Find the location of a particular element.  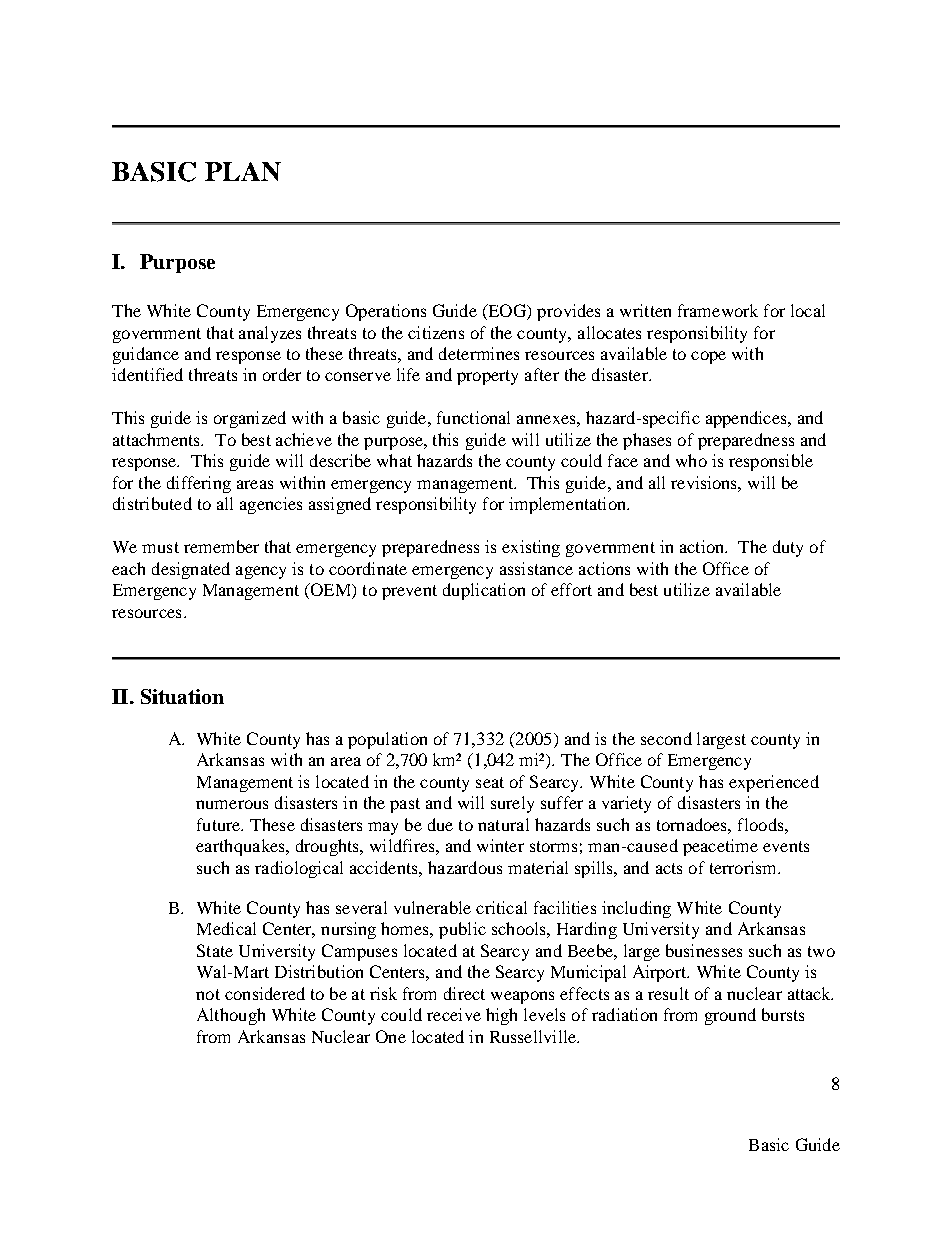

PLAN is located at coordinates (243, 171).
